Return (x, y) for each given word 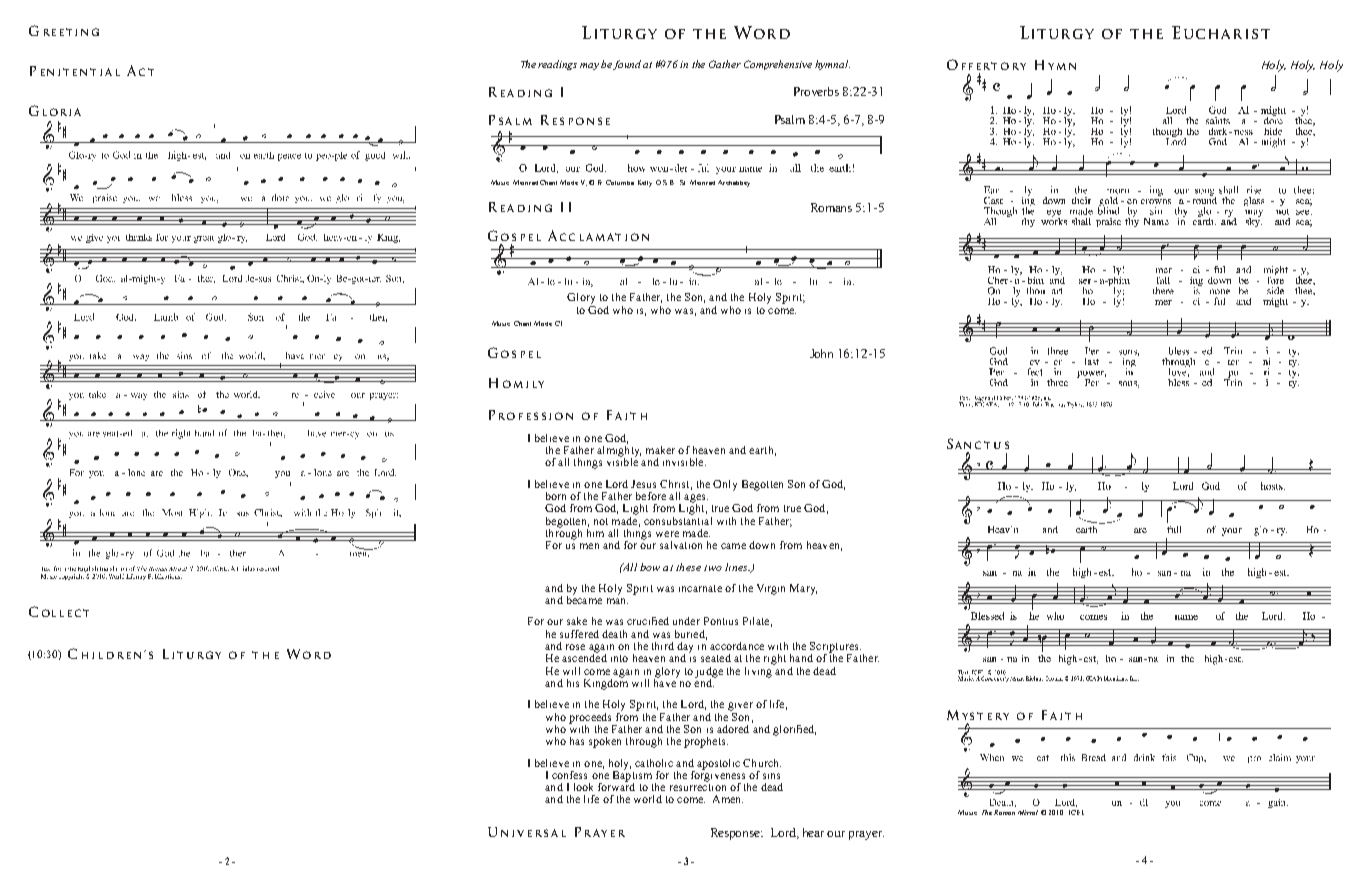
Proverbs (816, 91)
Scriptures (835, 648)
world (648, 799)
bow (650, 567)
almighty (619, 451)
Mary (803, 589)
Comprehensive (778, 65)
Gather (725, 64)
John (821, 353)
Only (725, 485)
